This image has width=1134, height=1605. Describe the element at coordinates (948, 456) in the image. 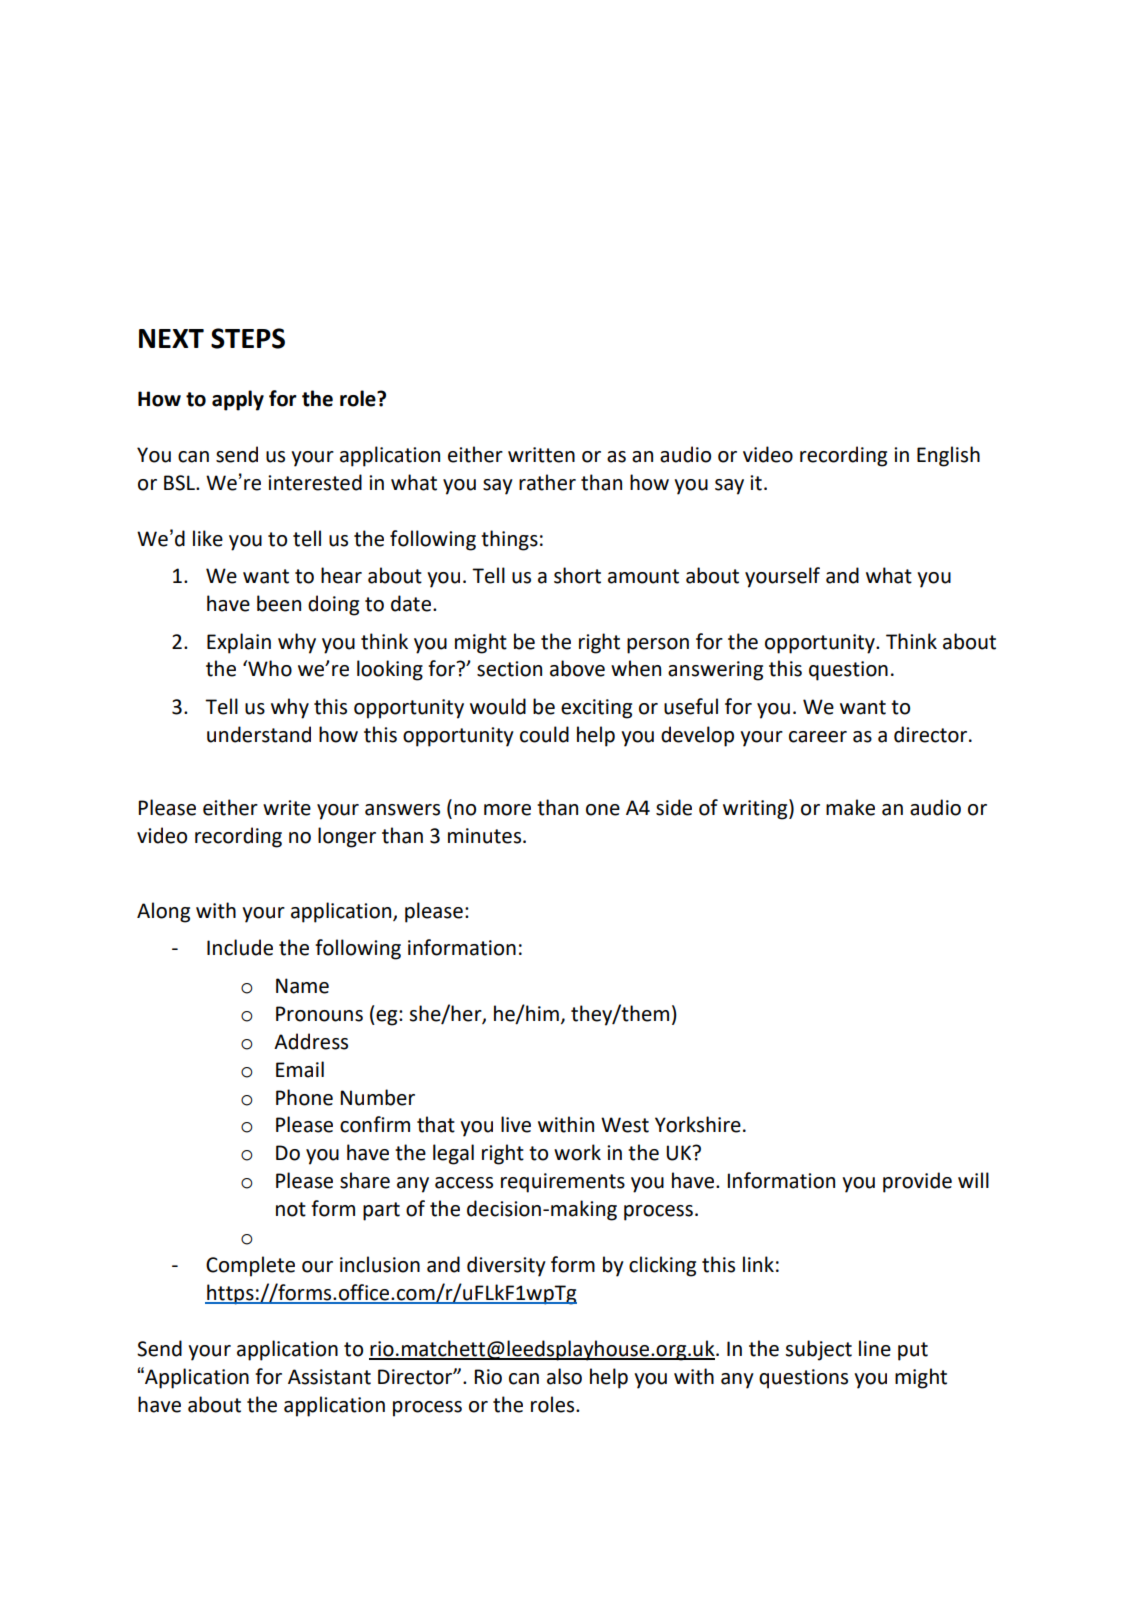

I see `English` at that location.
